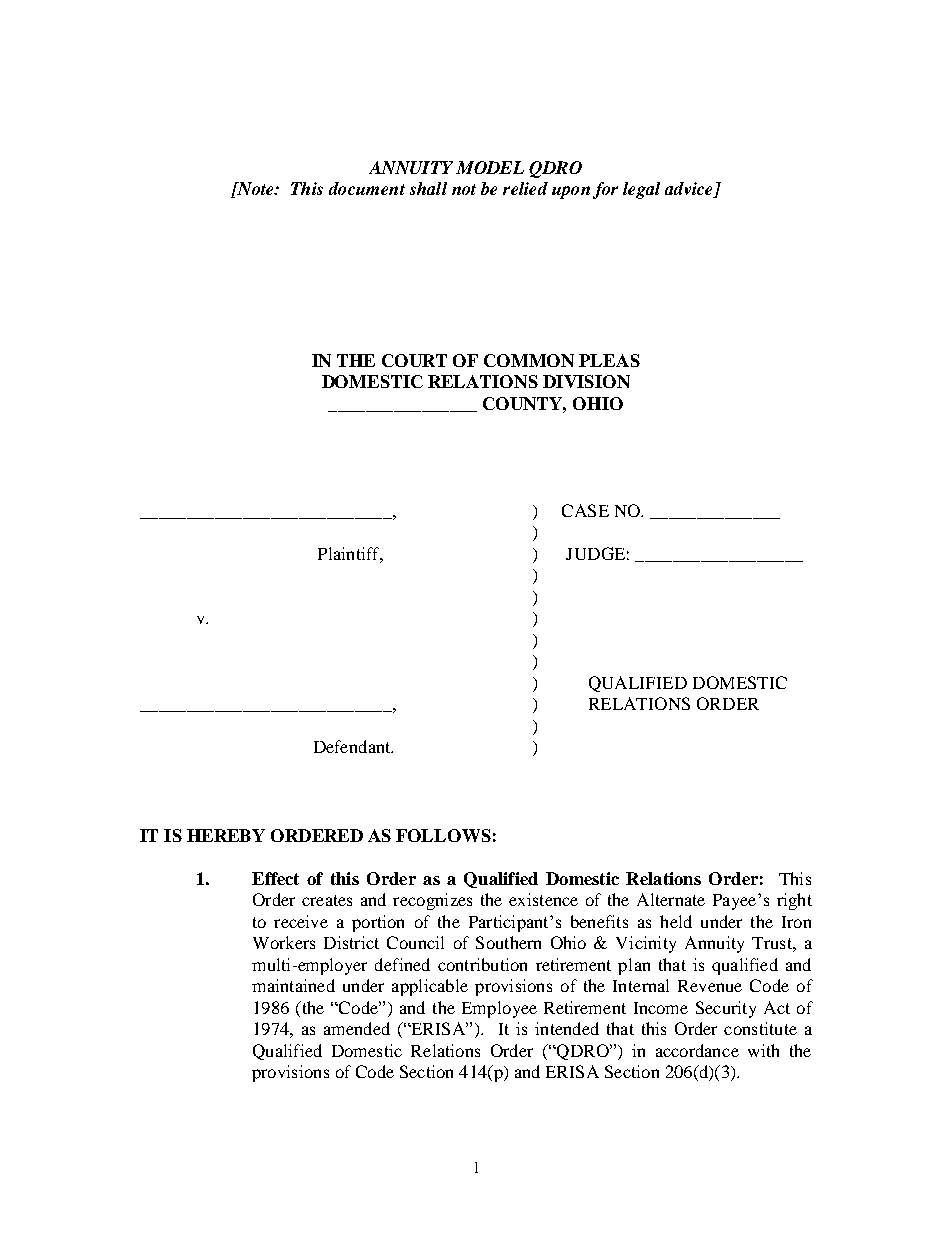 This image has height=1233, width=952. What do you see at coordinates (367, 188) in the image?
I see `document` at bounding box center [367, 188].
